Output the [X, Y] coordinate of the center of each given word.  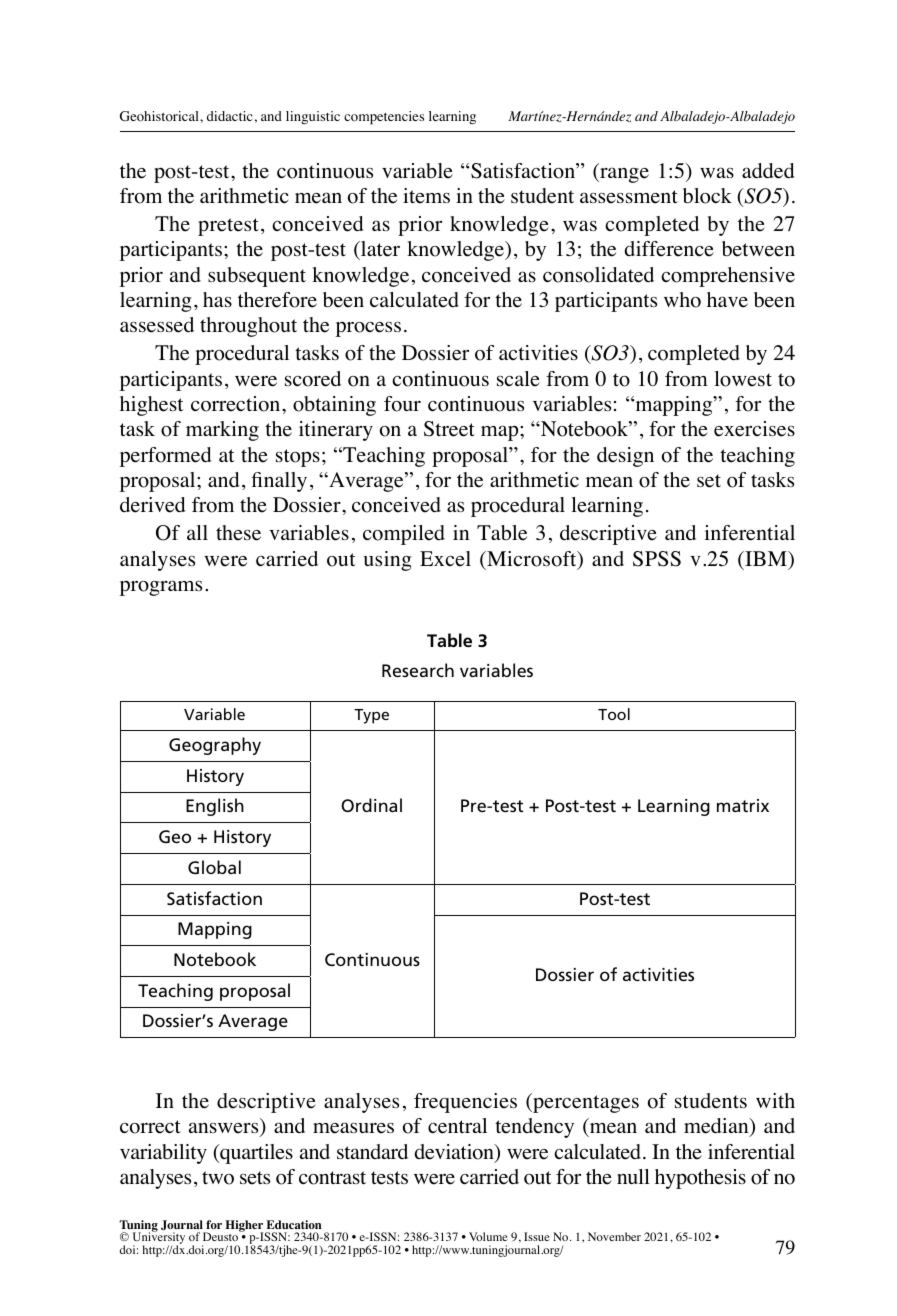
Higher [245, 1227]
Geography [215, 746]
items [426, 196]
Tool [614, 714]
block [707, 196]
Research [418, 670]
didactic [230, 116]
